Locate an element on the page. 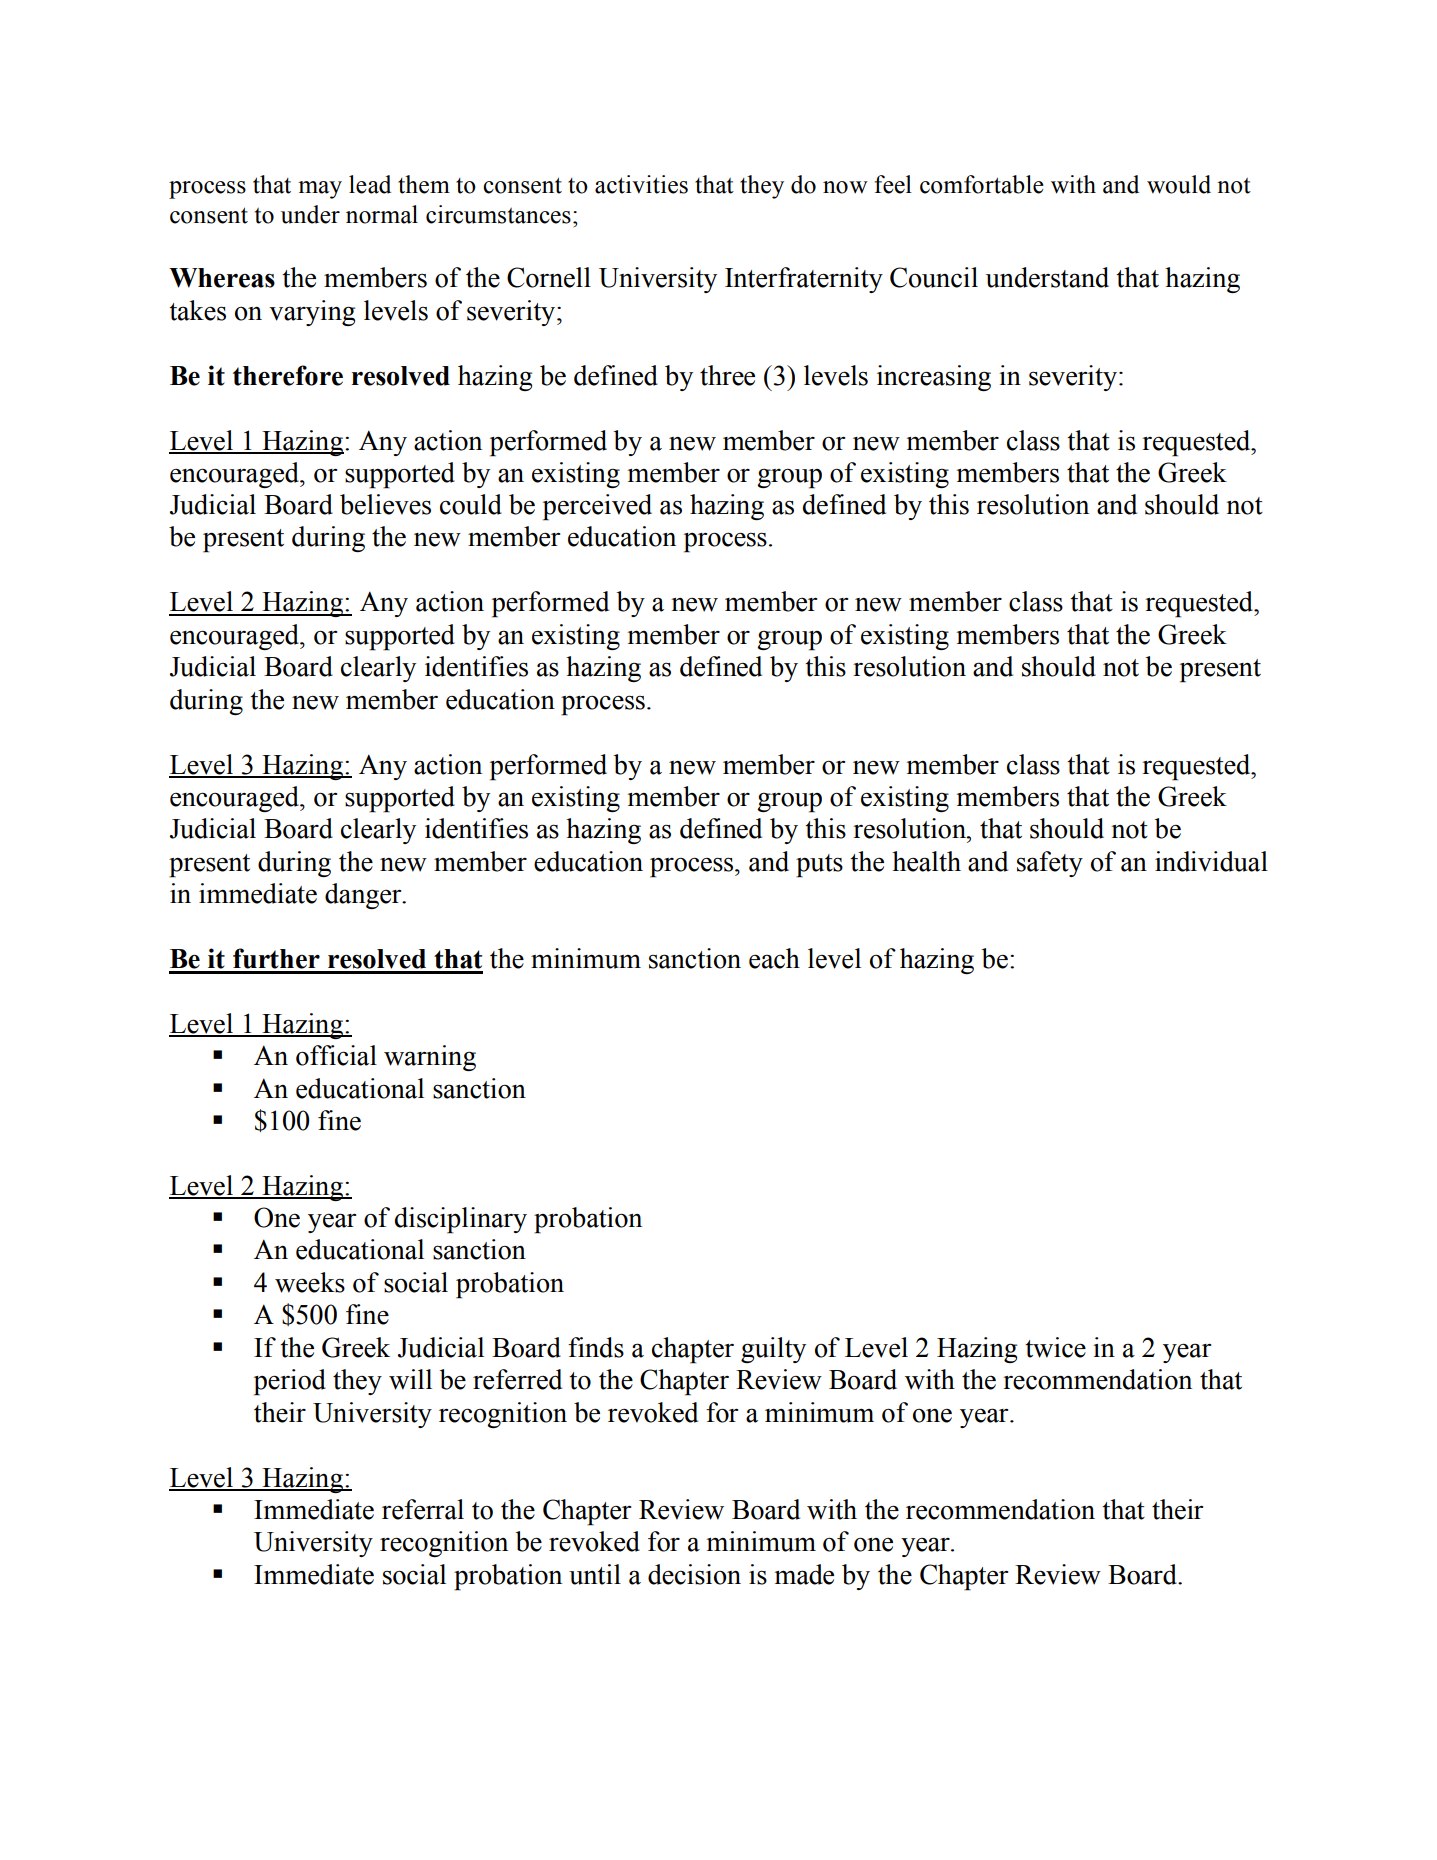 The width and height of the page is (1437, 1860). puts is located at coordinates (819, 866).
